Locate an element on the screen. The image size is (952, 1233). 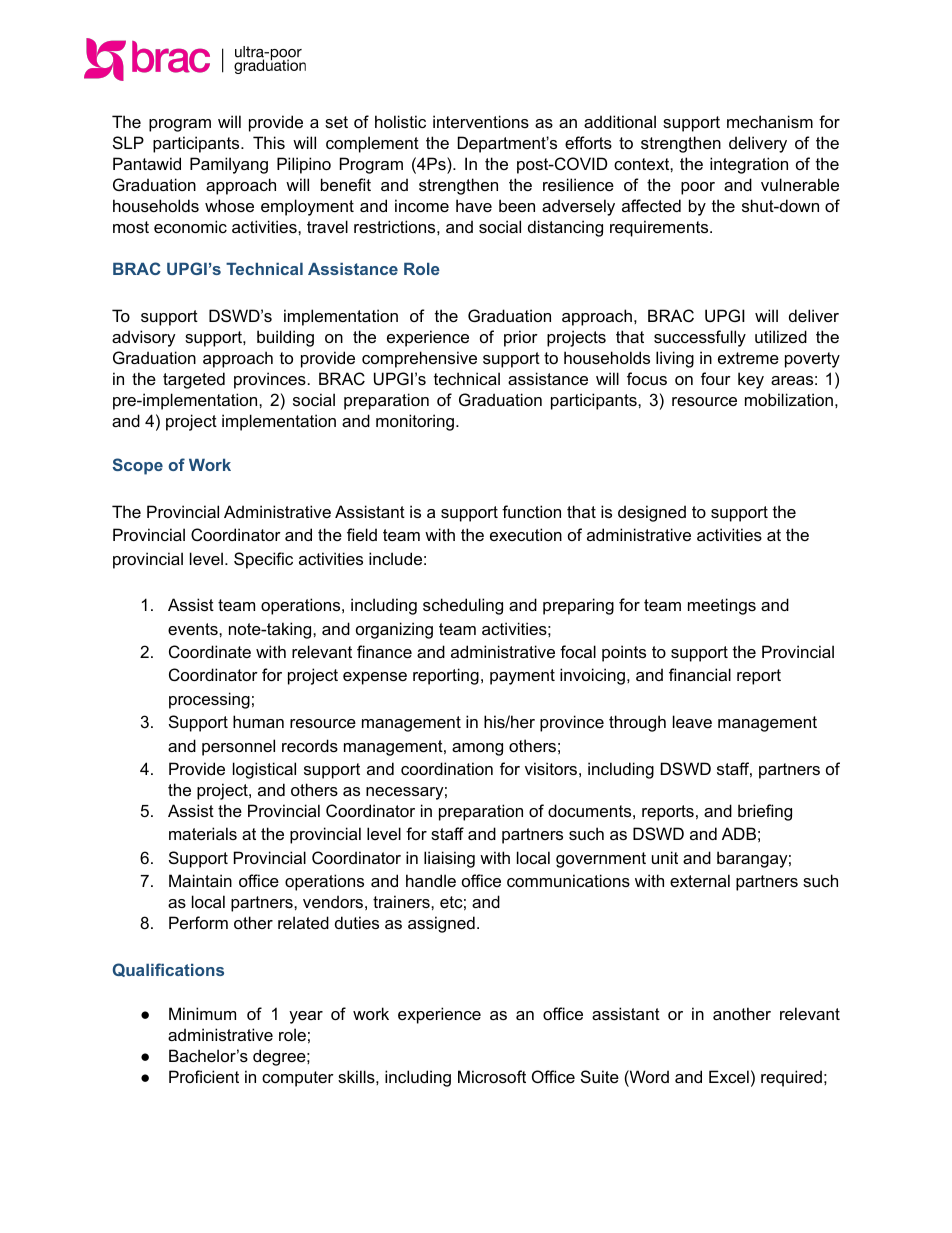
Microsoft is located at coordinates (492, 1076).
